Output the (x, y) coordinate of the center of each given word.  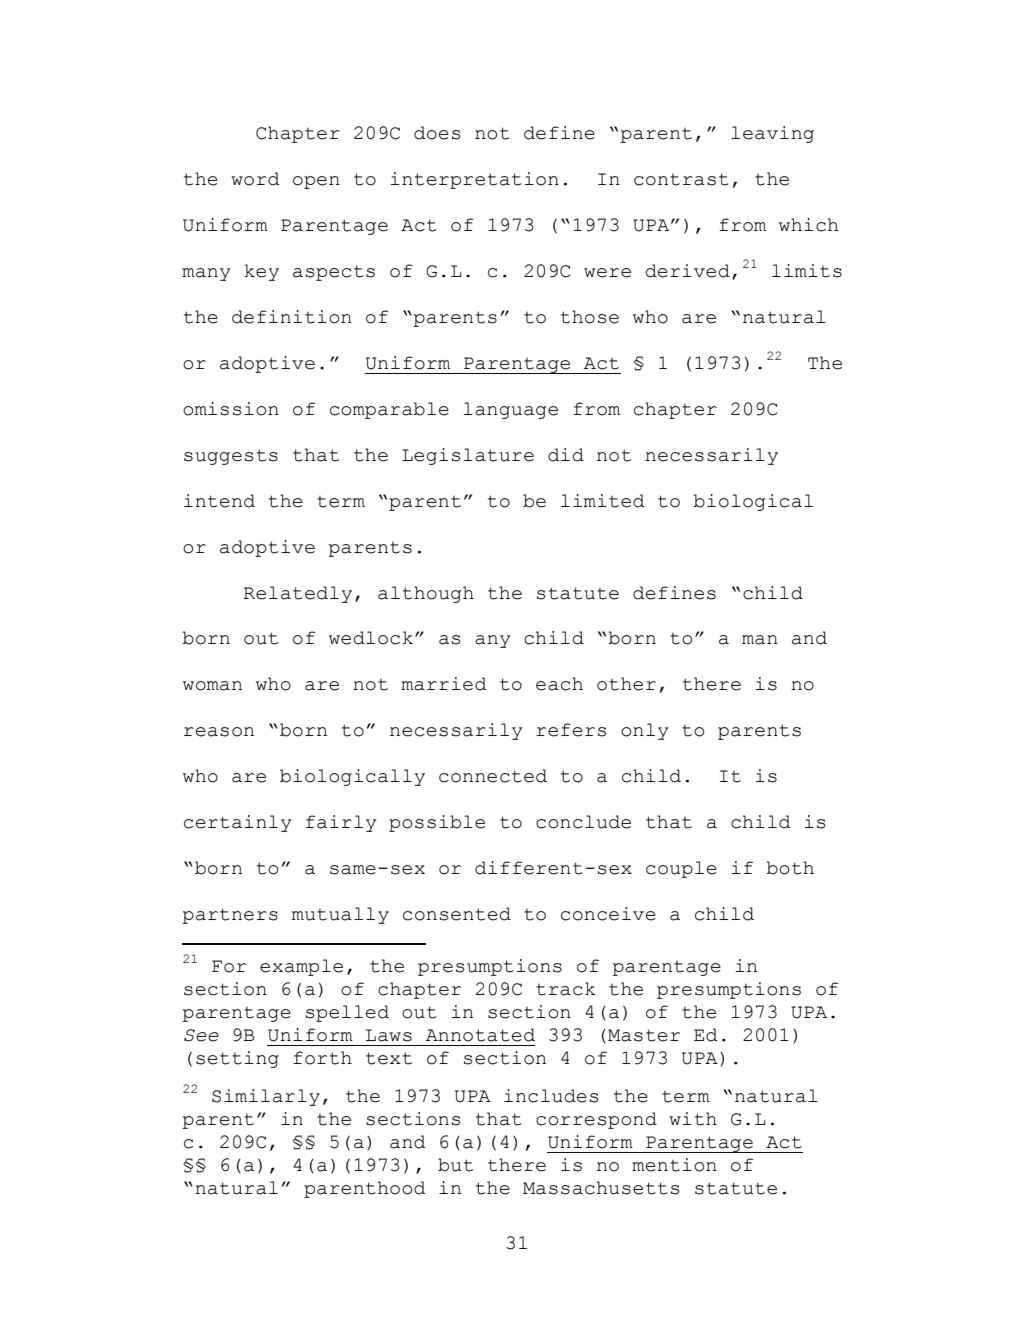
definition (292, 317)
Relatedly (298, 594)
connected (493, 776)
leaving (772, 134)
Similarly (266, 1097)
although (426, 594)
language (511, 410)
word (255, 179)
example (301, 967)
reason (219, 732)
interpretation (475, 180)
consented (457, 914)
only (644, 731)
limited (602, 501)
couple (681, 869)
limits (807, 271)
